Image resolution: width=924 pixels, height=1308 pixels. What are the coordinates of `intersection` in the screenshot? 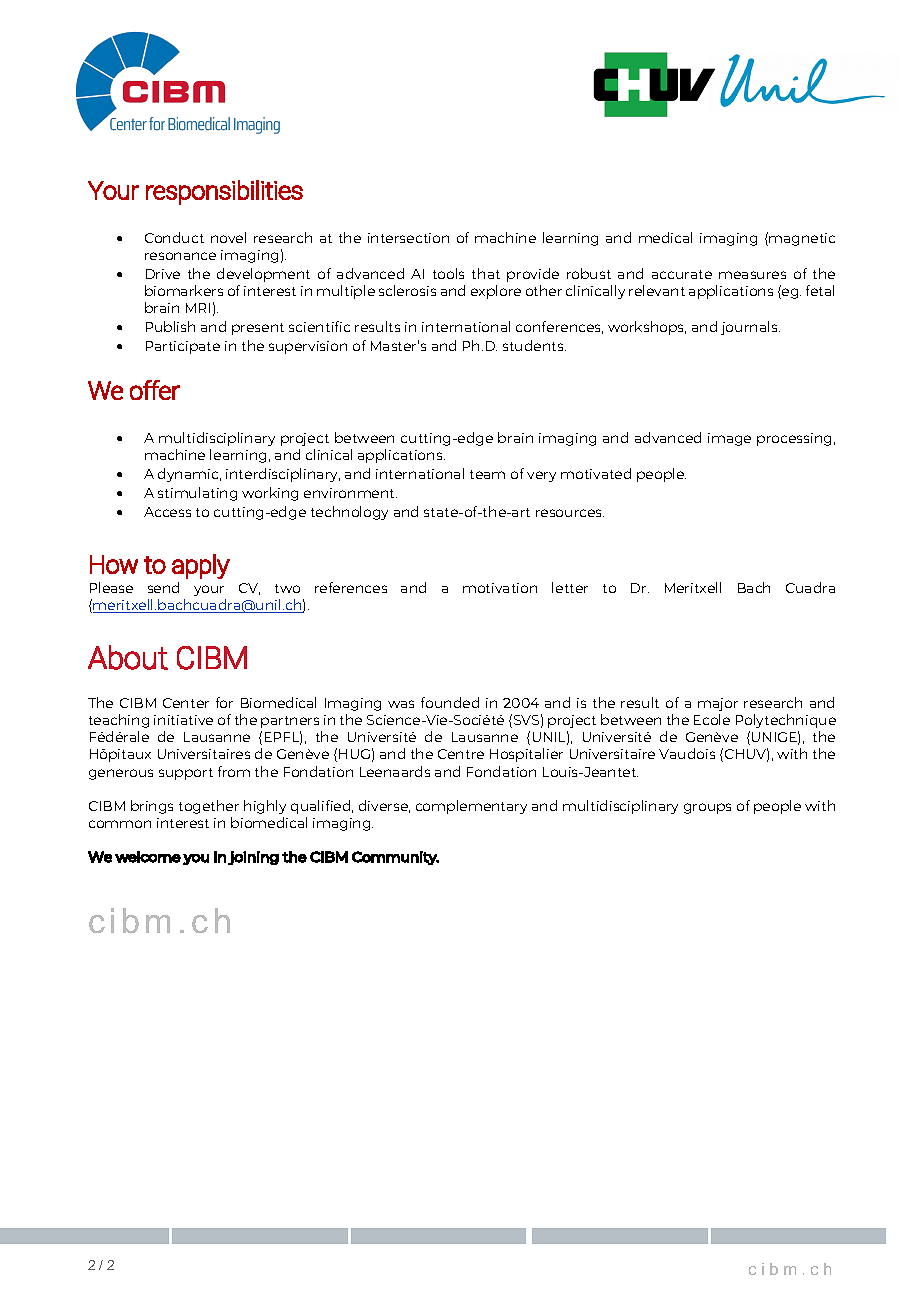 It's located at (408, 238).
